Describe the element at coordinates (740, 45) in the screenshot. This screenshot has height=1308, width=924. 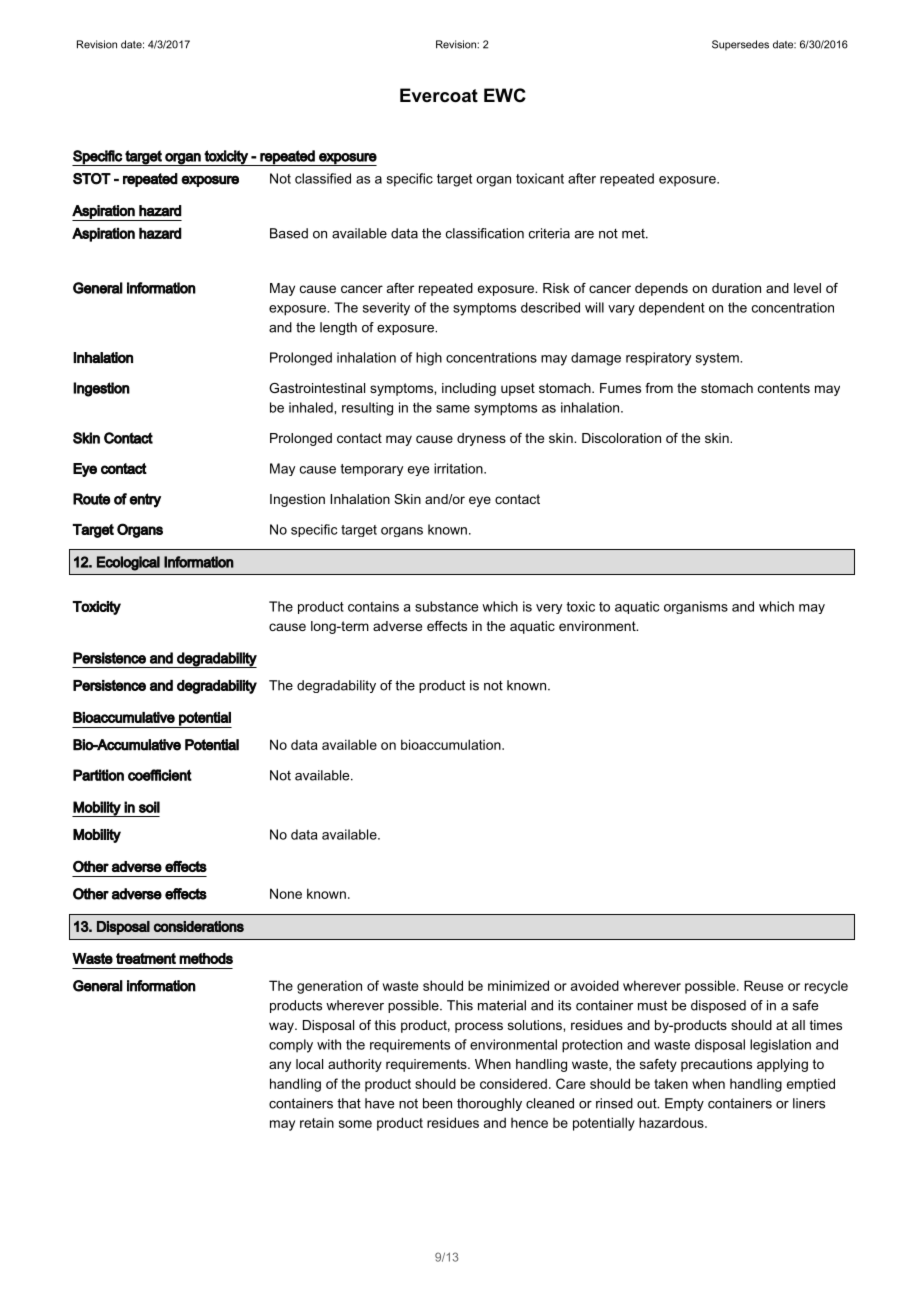
I see `Supersedes` at that location.
